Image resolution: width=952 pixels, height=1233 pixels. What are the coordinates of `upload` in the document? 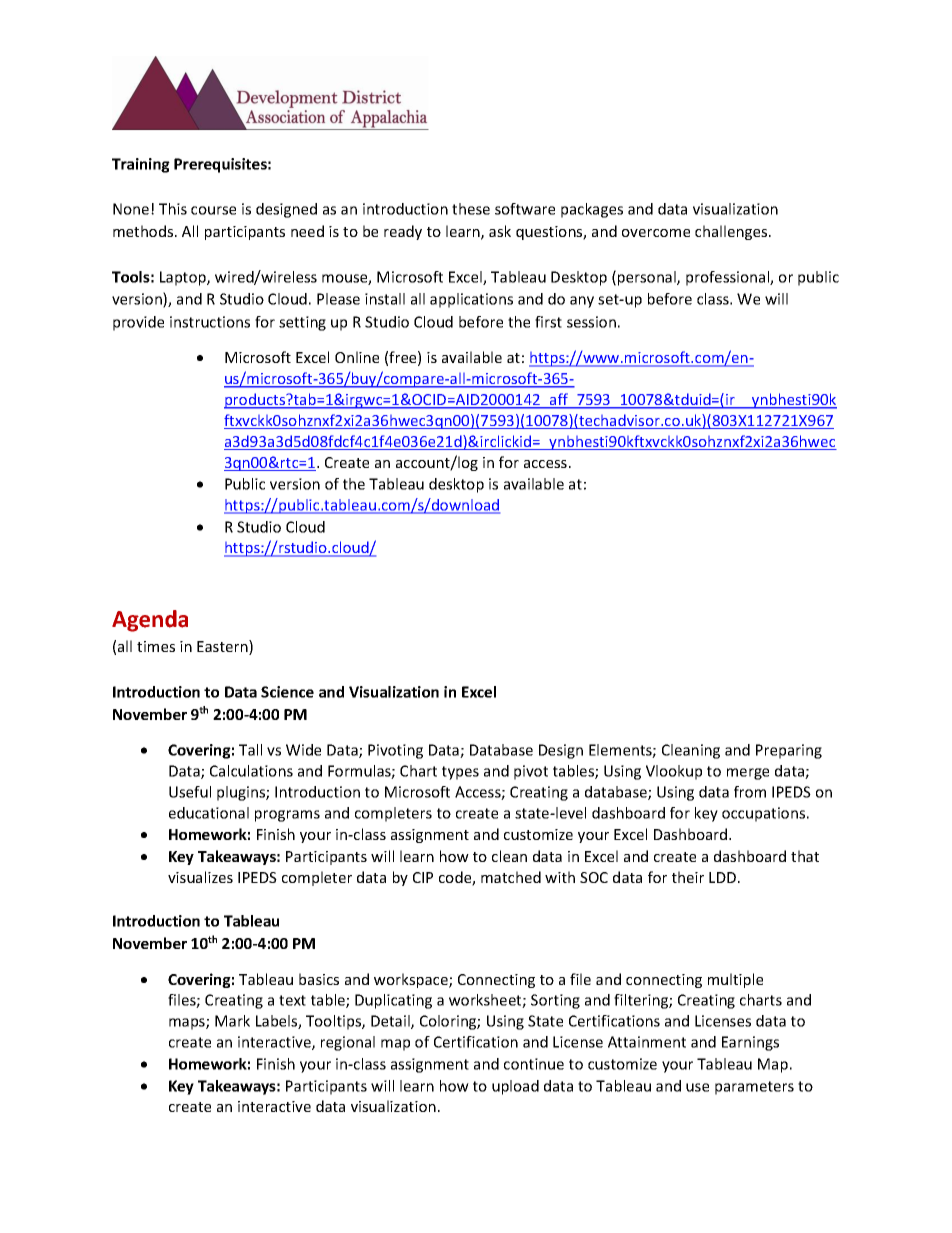 It's located at (515, 1087).
